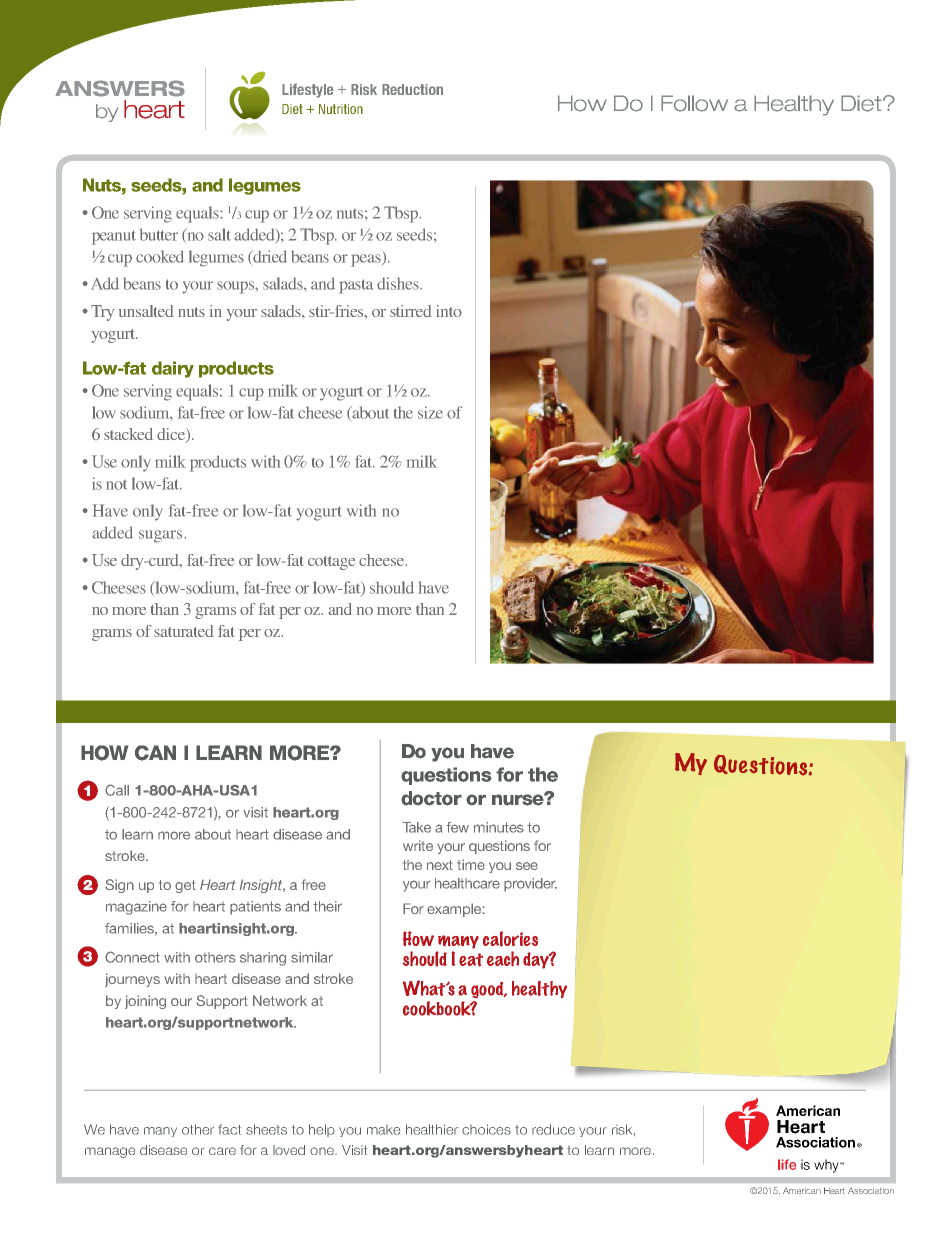 The image size is (952, 1233). I want to click on stacked, so click(128, 434).
